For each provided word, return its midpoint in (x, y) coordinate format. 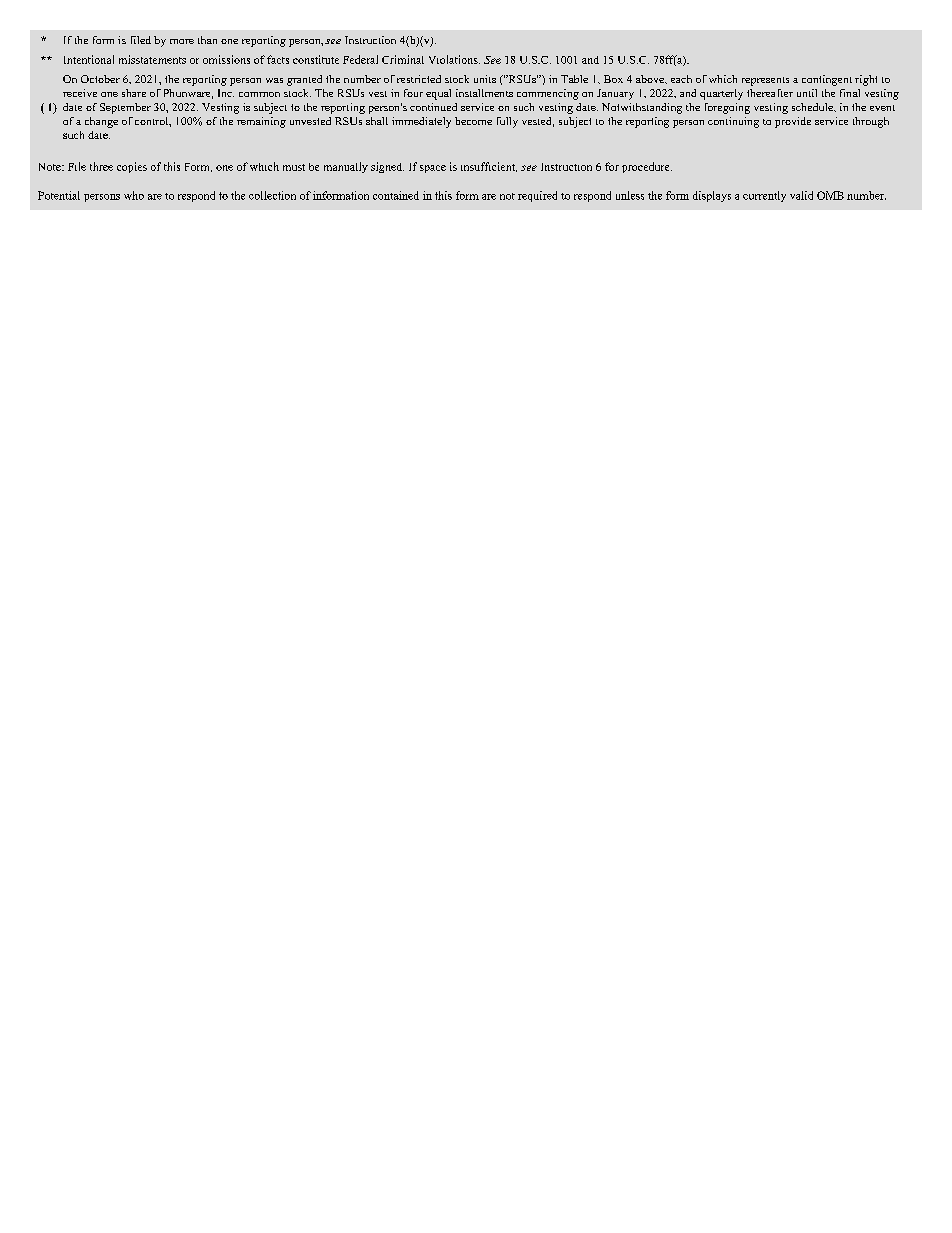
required (537, 196)
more (182, 41)
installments (484, 93)
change (101, 122)
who (134, 195)
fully (507, 122)
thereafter (770, 93)
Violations (454, 59)
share (134, 93)
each (681, 79)
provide (793, 122)
